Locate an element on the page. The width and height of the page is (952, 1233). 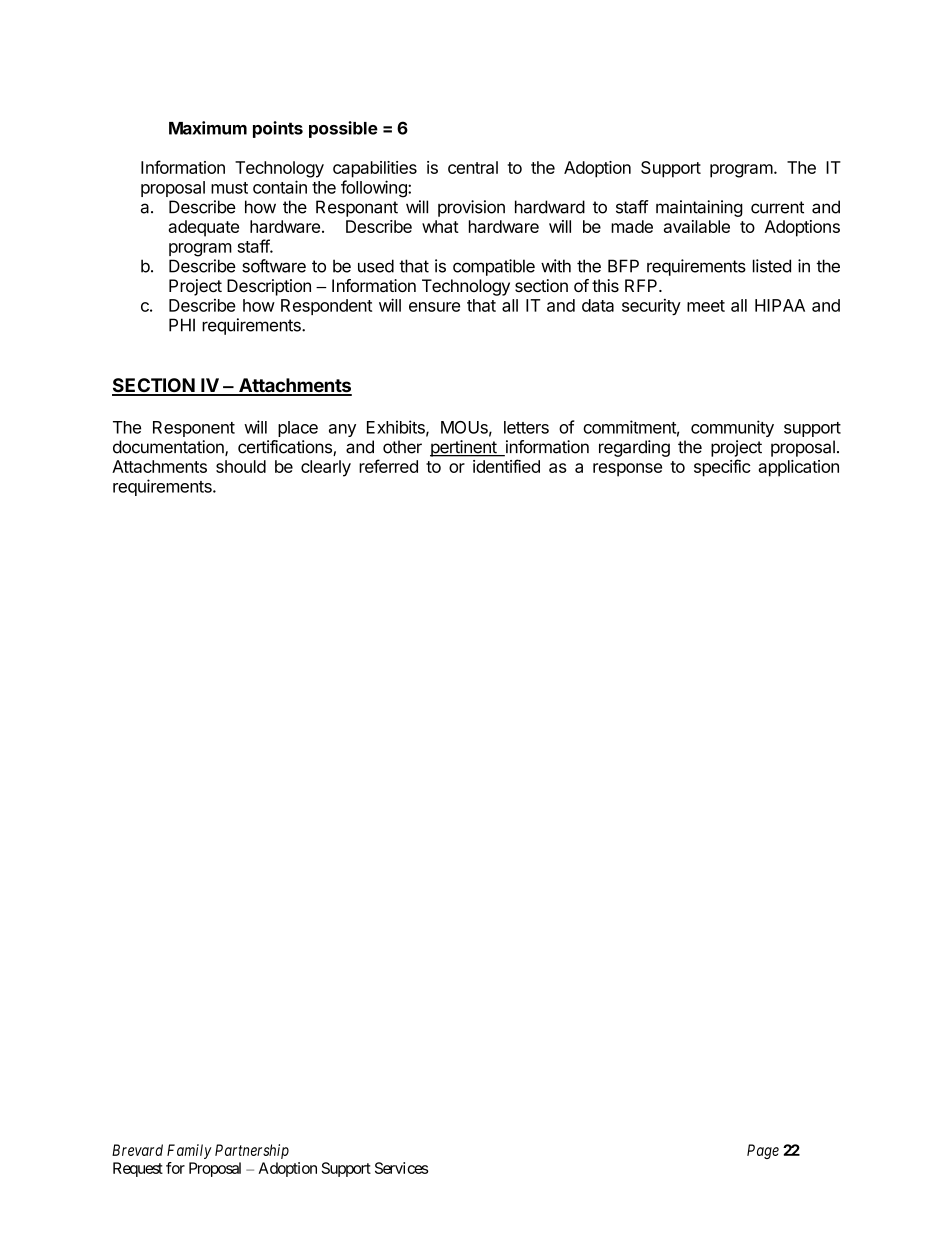
must is located at coordinates (229, 188).
